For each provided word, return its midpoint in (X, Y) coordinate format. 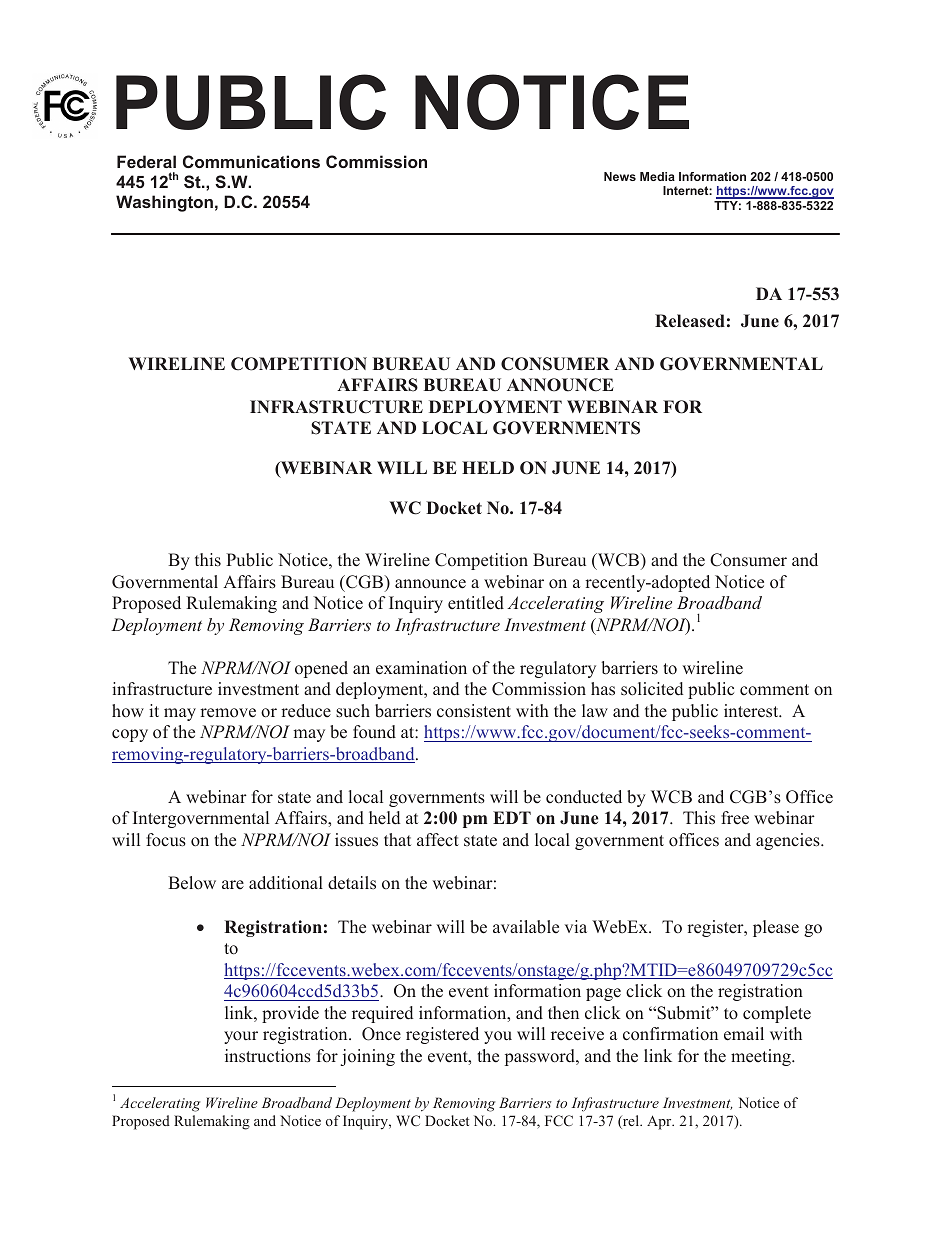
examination (421, 668)
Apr (660, 1122)
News (620, 176)
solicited (652, 689)
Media (657, 176)
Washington (164, 203)
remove (228, 713)
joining (368, 1057)
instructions (268, 1056)
